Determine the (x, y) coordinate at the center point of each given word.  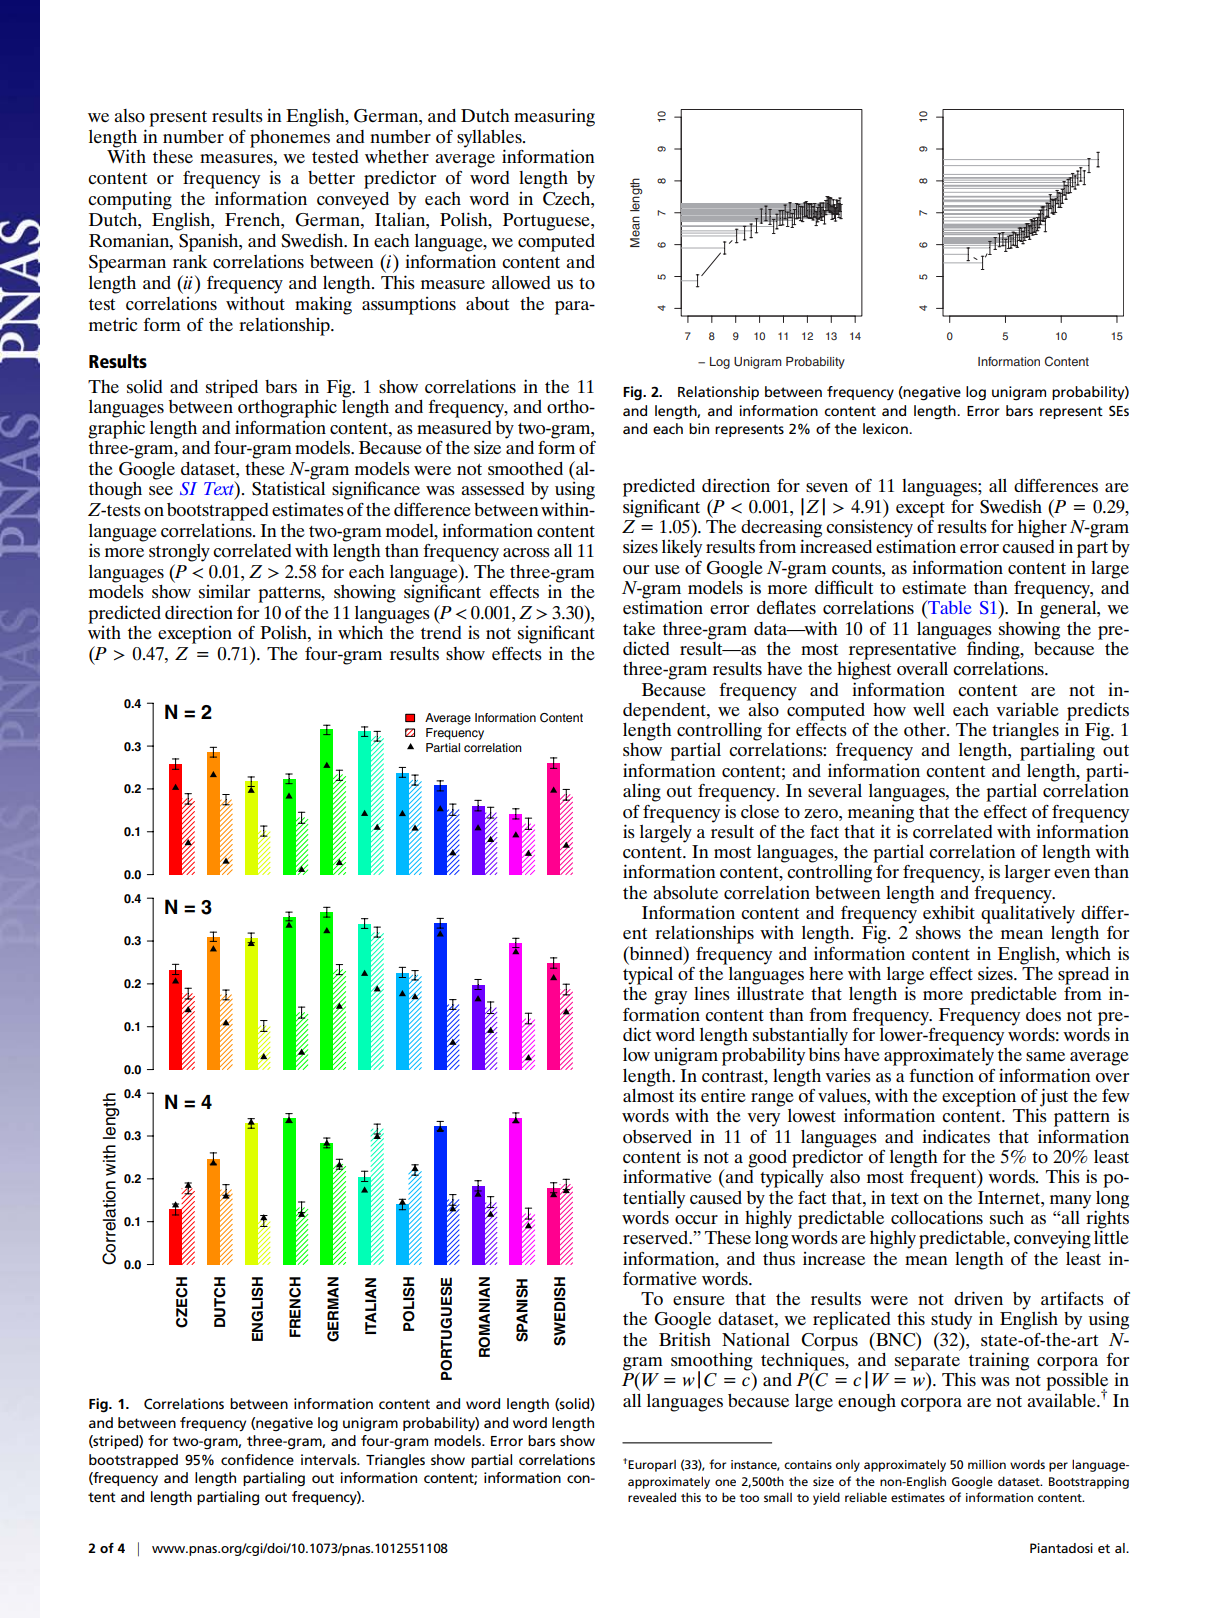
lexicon (886, 428)
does (1043, 1015)
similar (224, 591)
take (639, 628)
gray (670, 998)
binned (656, 953)
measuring (554, 117)
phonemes (290, 139)
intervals (330, 1459)
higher (1042, 527)
